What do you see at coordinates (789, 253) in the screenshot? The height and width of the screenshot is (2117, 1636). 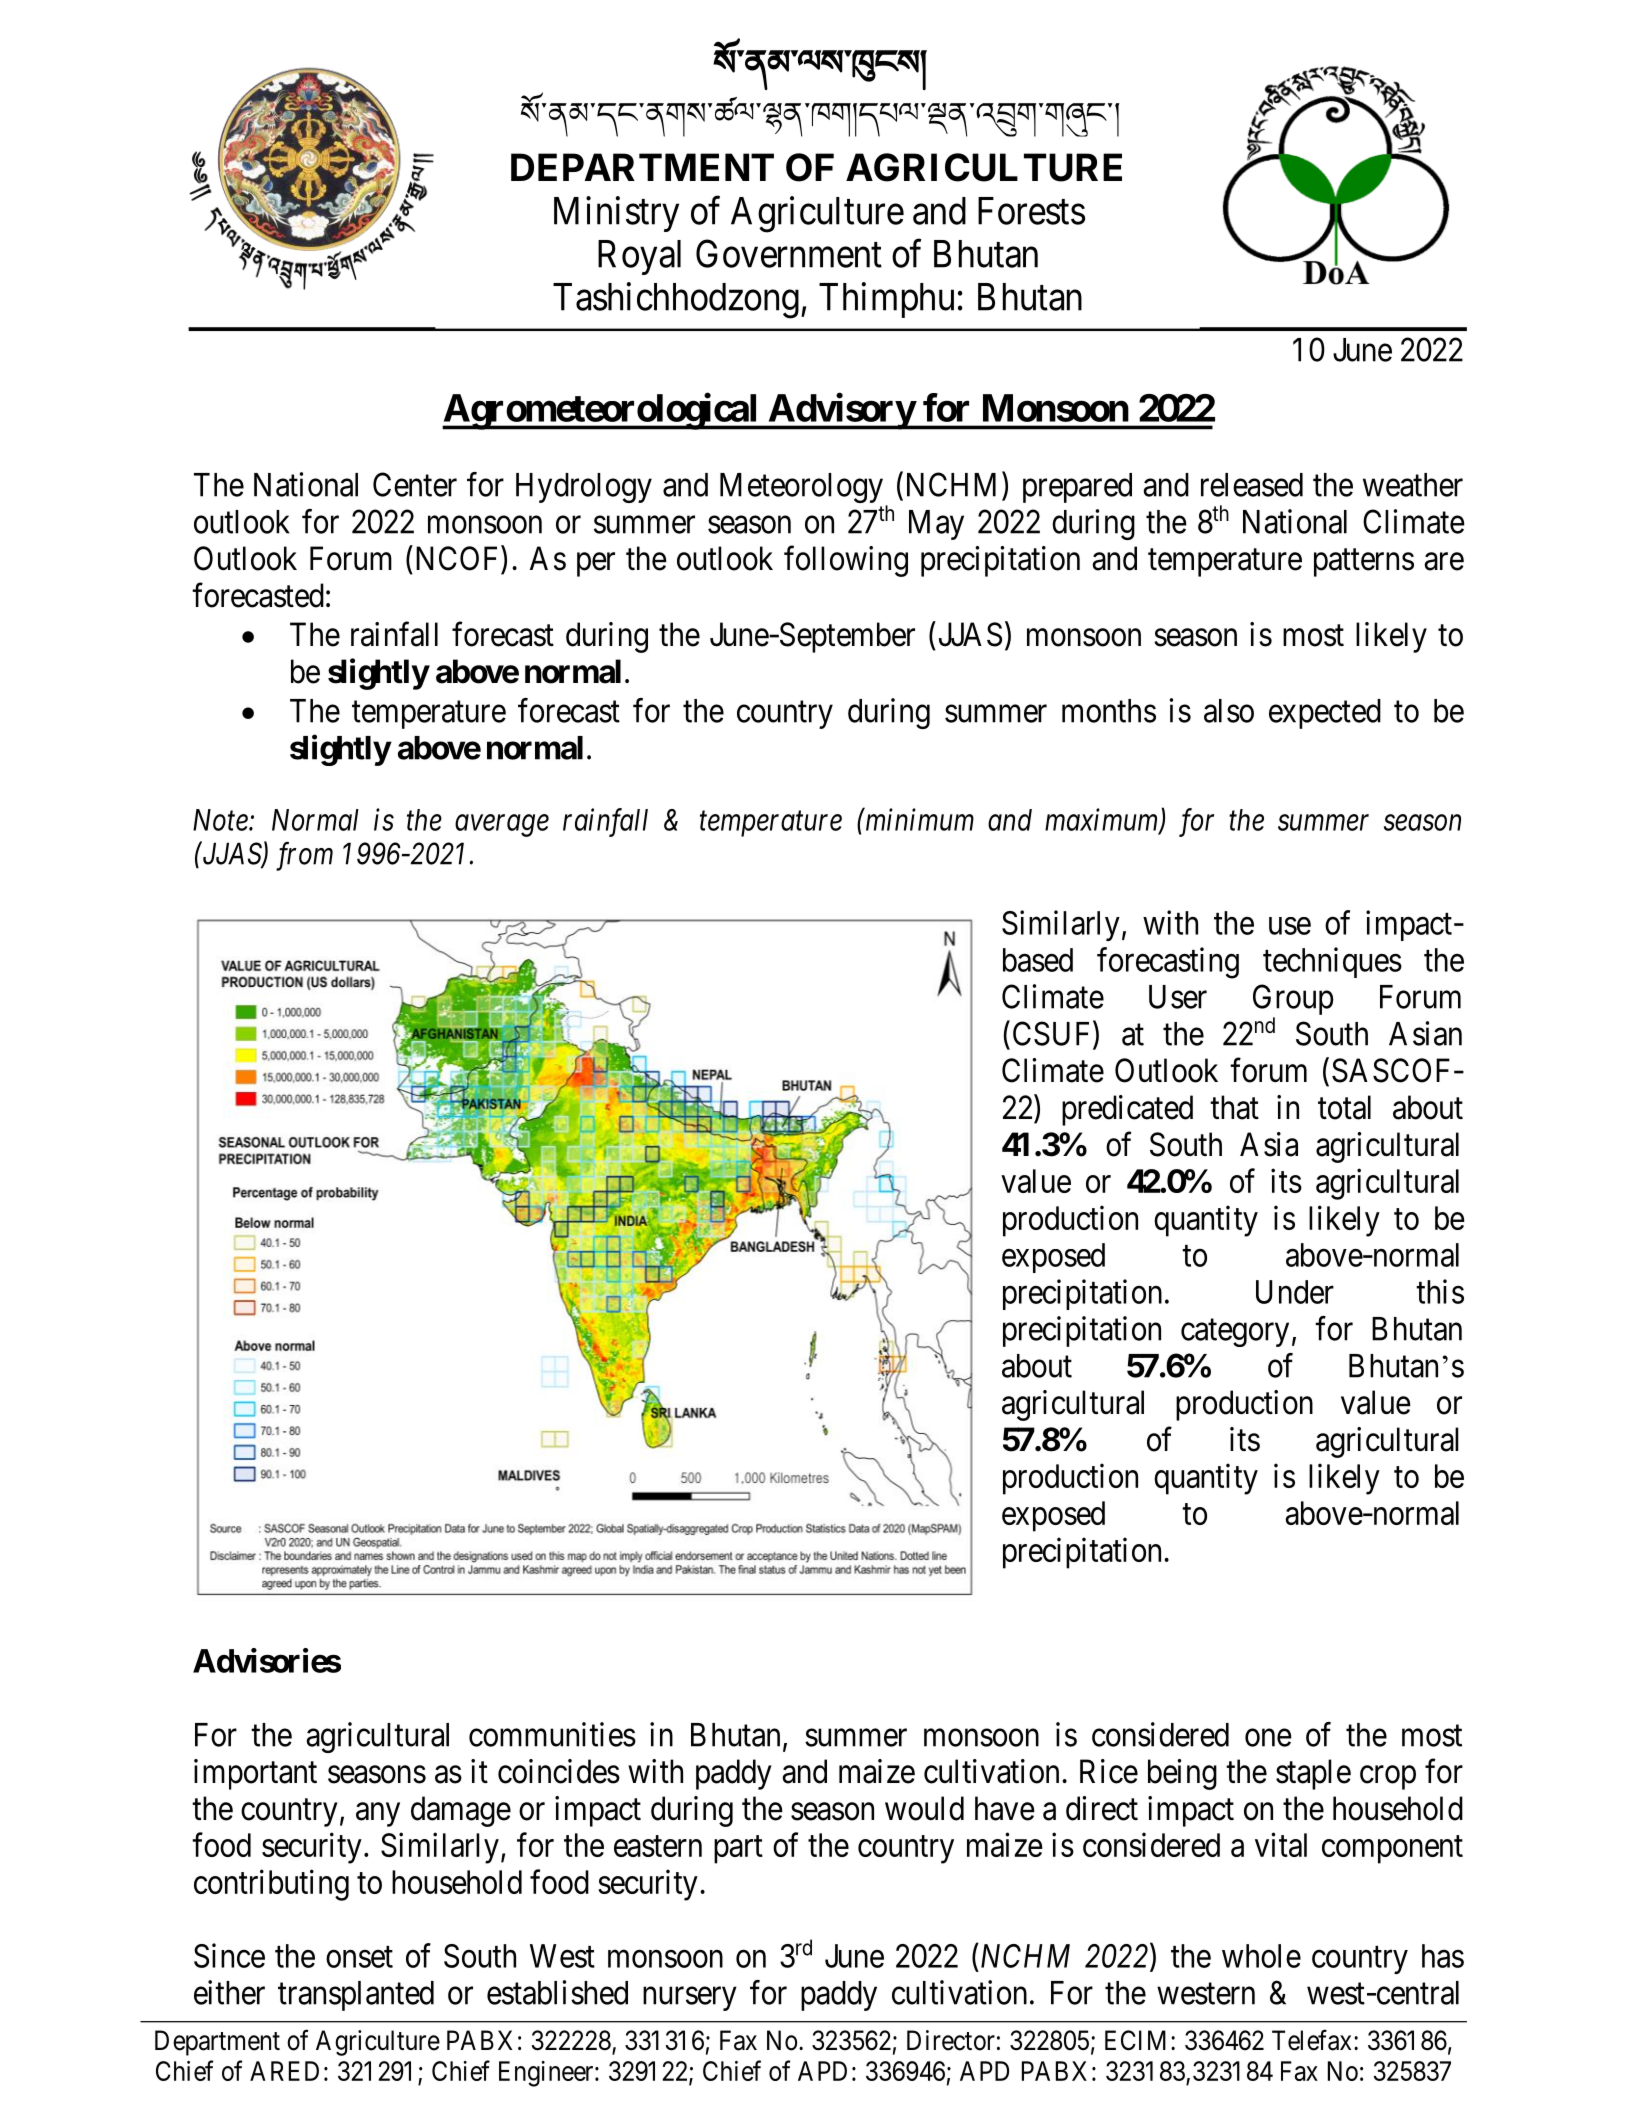 I see `Government` at bounding box center [789, 253].
